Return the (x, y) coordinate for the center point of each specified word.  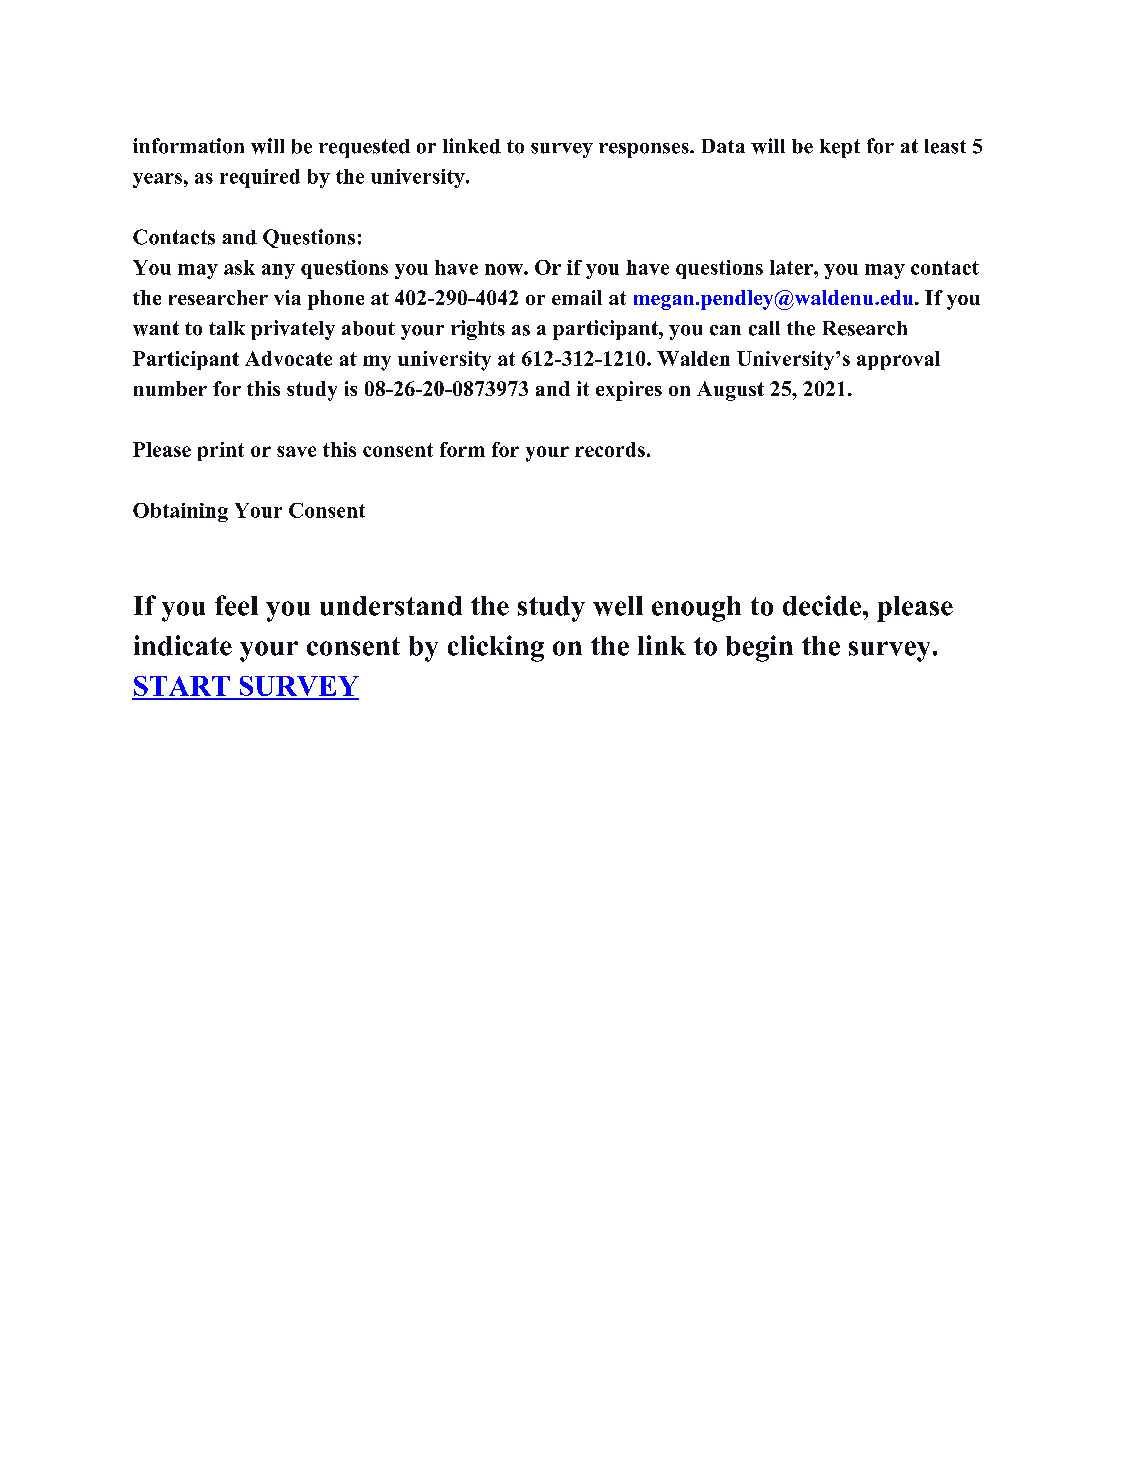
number (170, 388)
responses (645, 150)
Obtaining (180, 512)
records (610, 449)
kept (840, 148)
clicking (496, 648)
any (278, 271)
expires (629, 391)
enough (696, 609)
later (792, 267)
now (505, 269)
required (260, 178)
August (730, 391)
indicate (183, 645)
